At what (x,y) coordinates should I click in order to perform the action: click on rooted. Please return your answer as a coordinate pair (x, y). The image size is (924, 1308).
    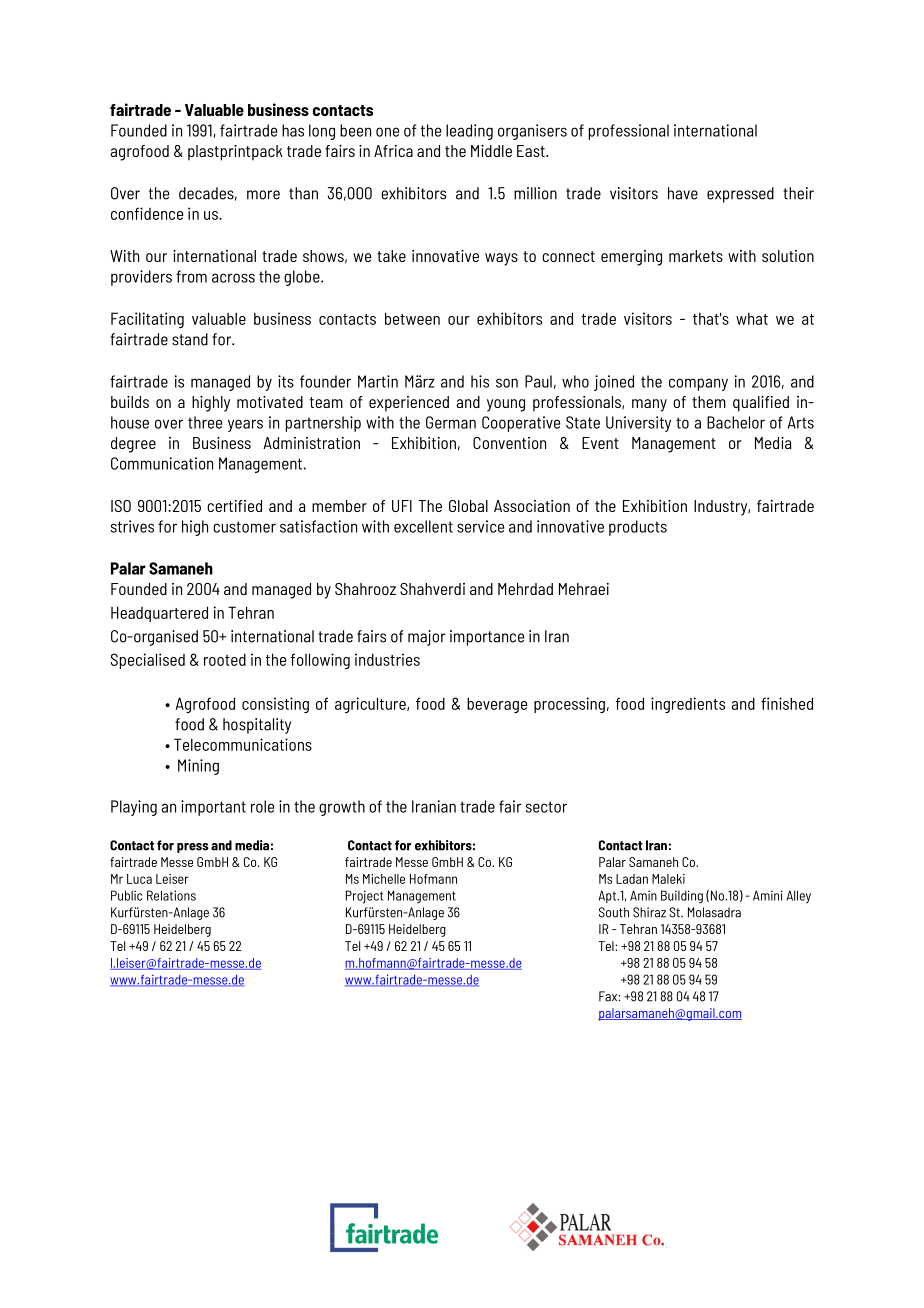
    Looking at the image, I should click on (225, 659).
